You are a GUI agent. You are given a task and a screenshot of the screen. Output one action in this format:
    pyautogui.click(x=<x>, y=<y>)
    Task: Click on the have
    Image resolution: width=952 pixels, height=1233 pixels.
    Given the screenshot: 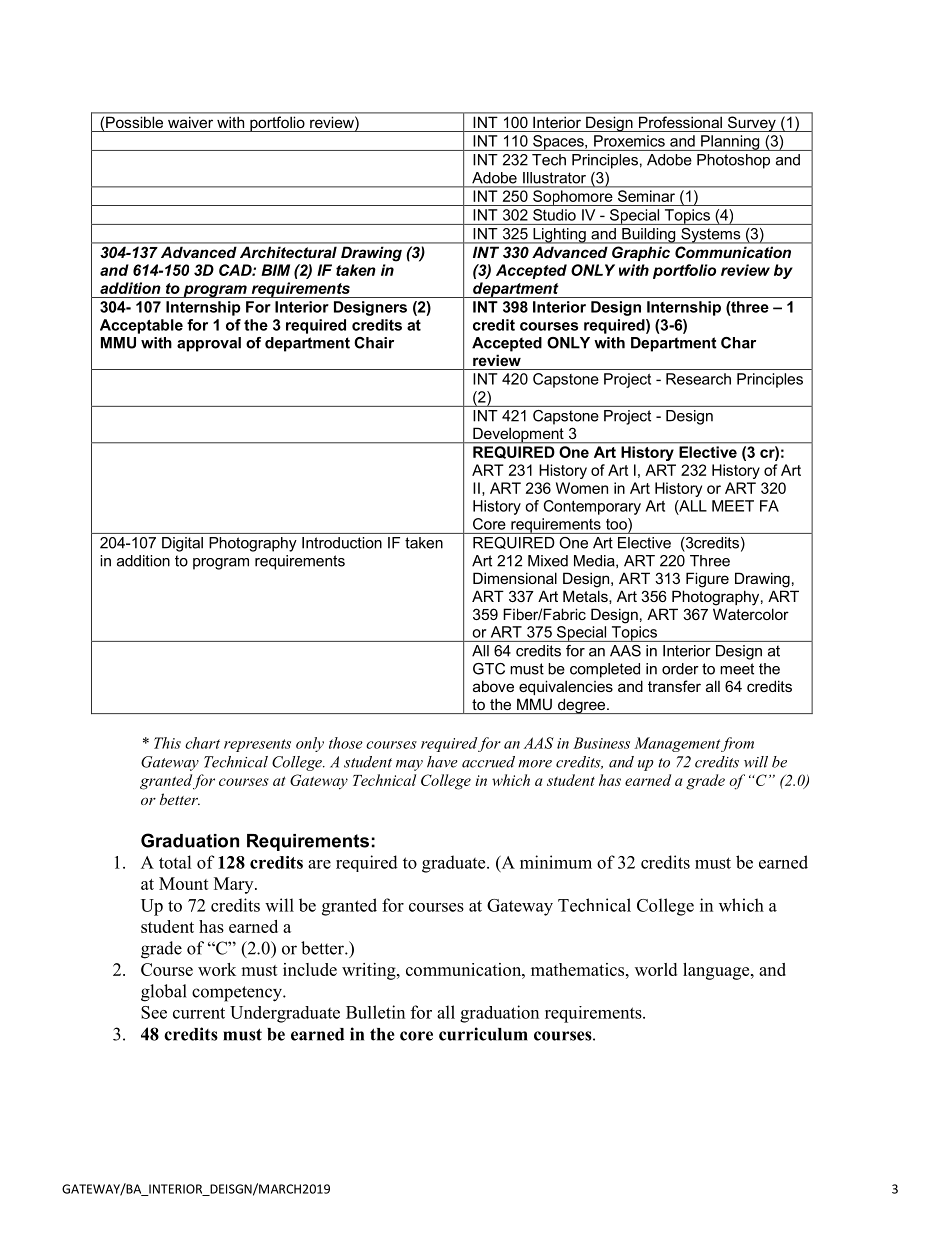 What is the action you would take?
    pyautogui.click(x=442, y=762)
